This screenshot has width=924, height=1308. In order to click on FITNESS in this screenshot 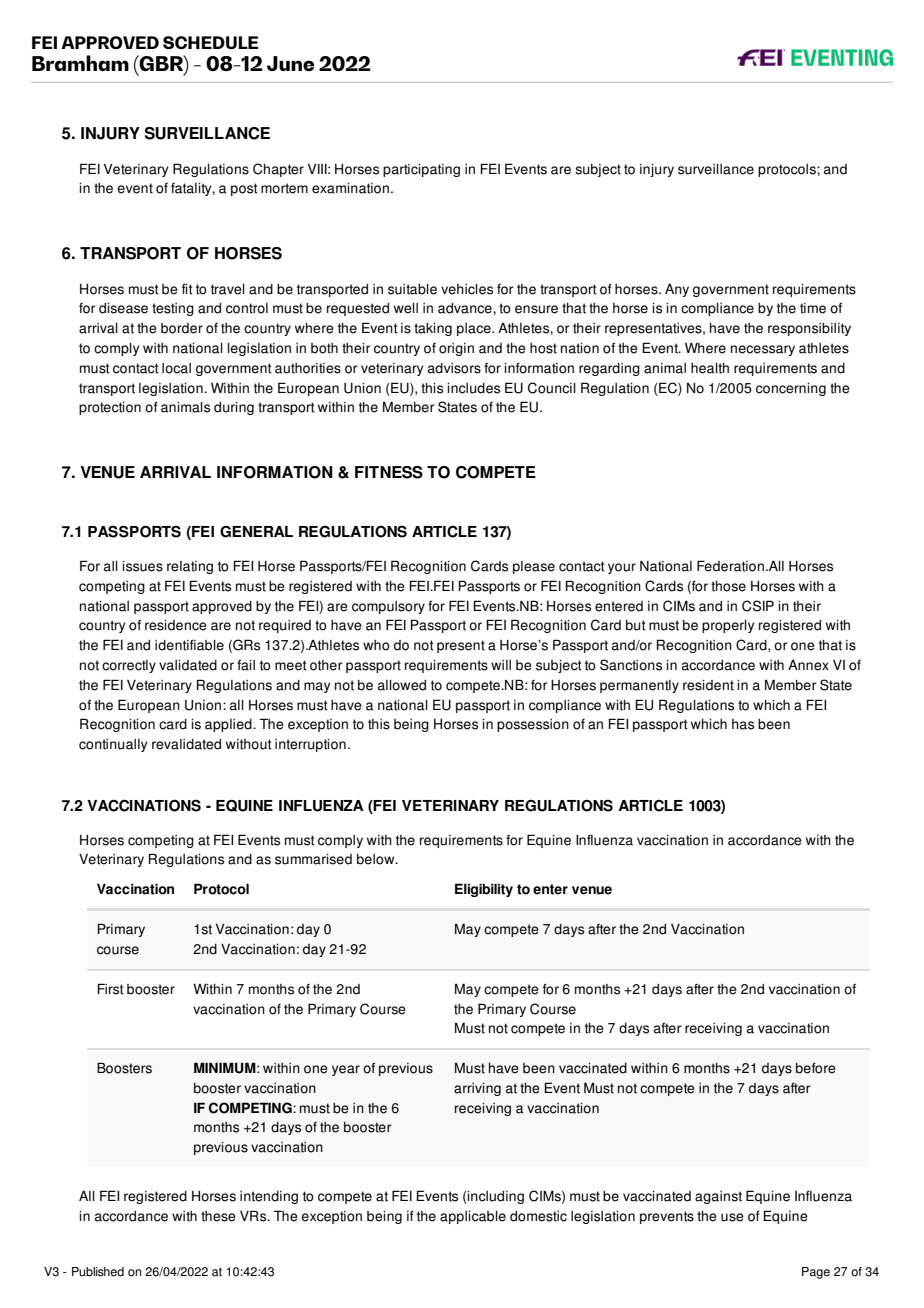, I will do `click(389, 472)`.
